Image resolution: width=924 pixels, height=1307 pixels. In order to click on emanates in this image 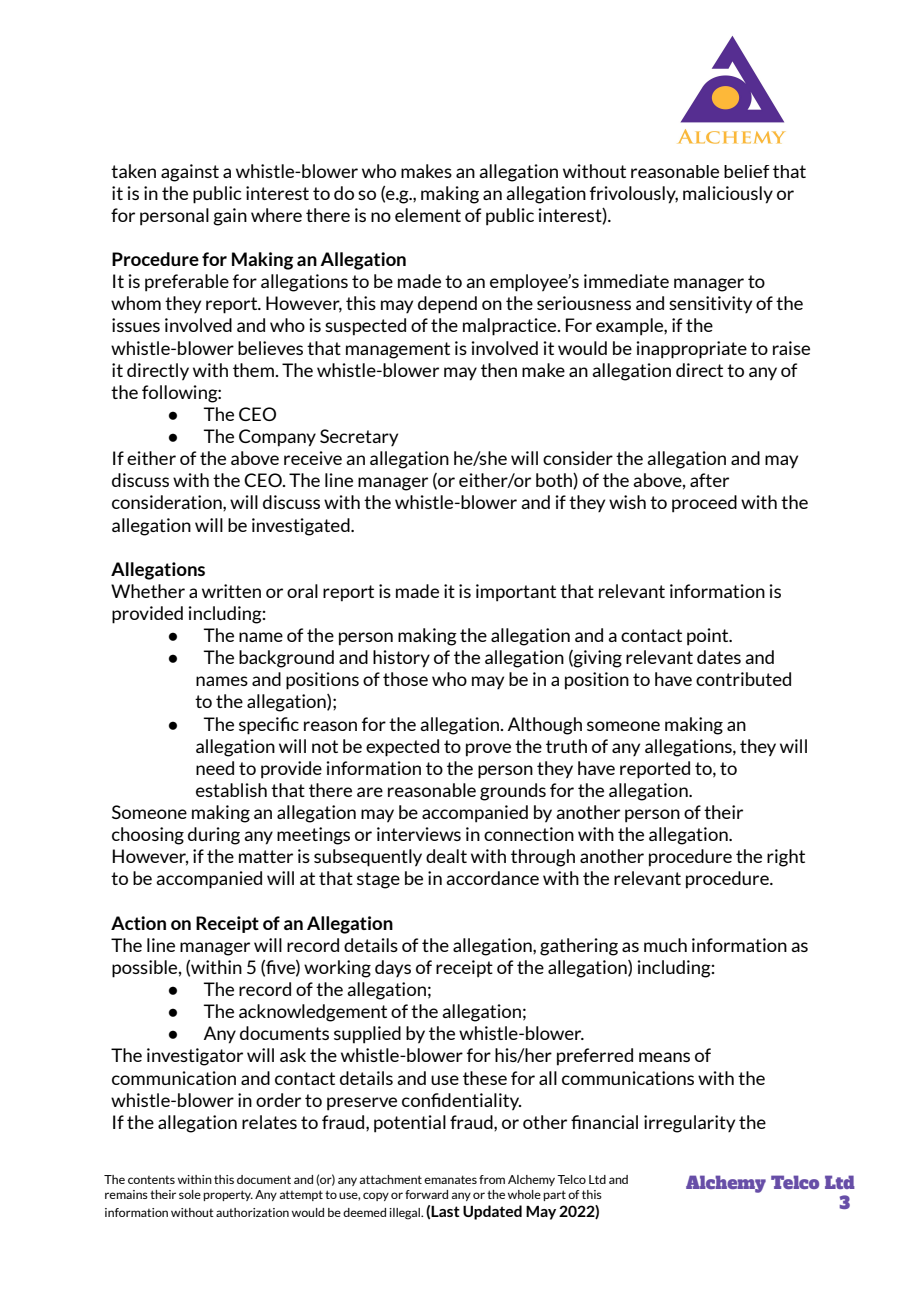, I will do `click(450, 1179)`.
